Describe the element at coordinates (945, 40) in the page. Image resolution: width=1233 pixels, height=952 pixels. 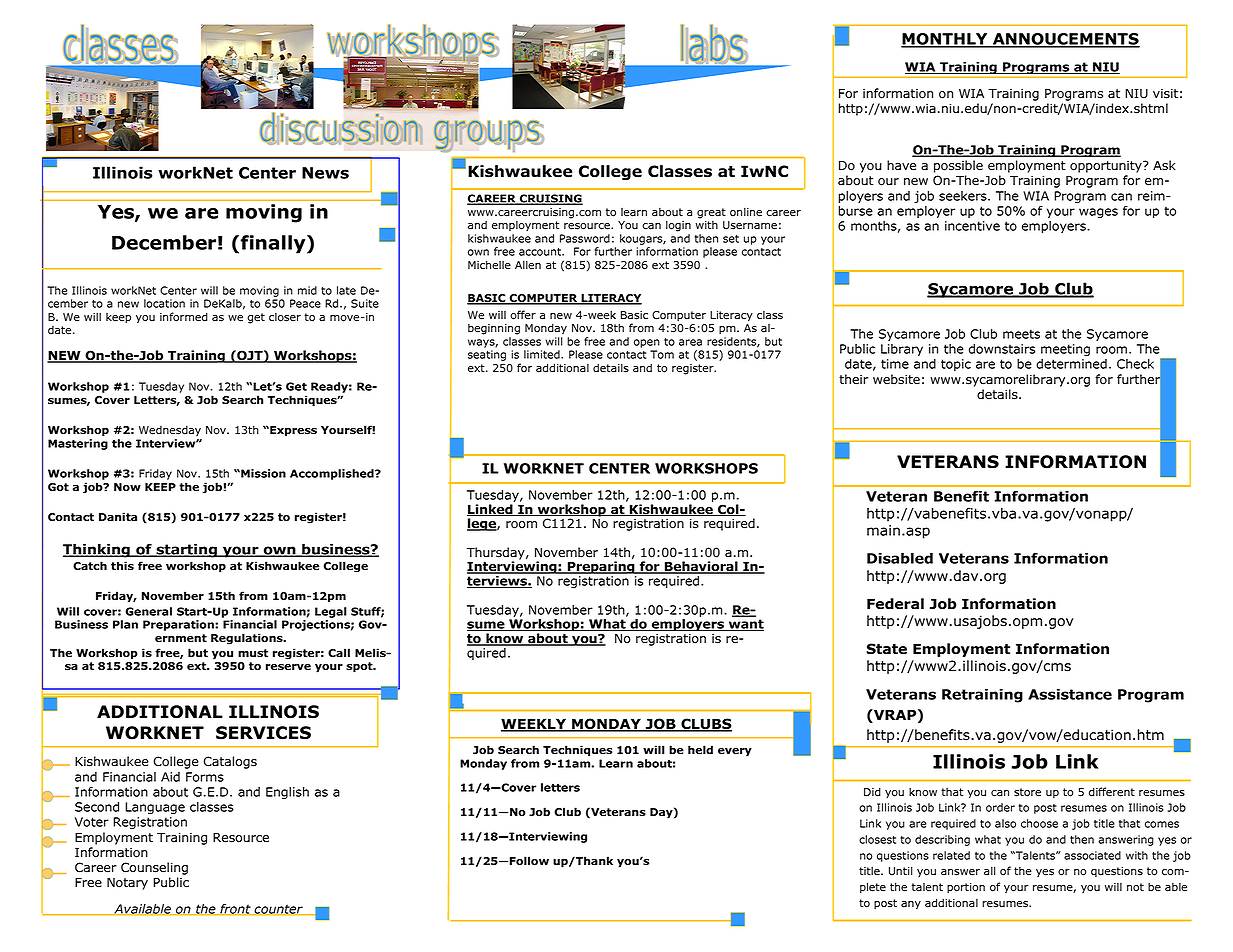
I see `MONTHLY` at that location.
